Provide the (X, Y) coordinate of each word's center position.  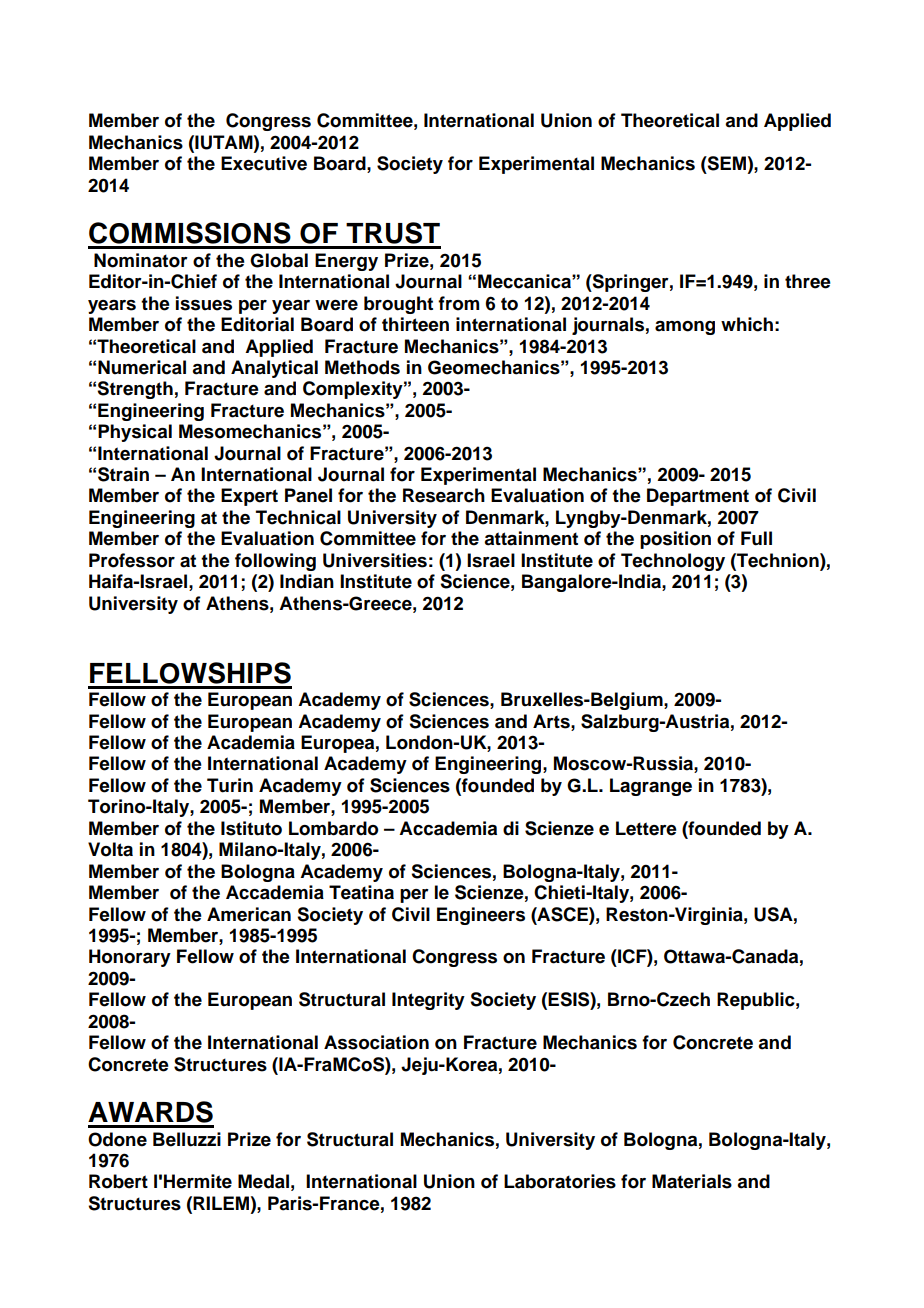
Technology (673, 562)
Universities (375, 560)
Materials (692, 1181)
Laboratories (560, 1181)
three (808, 281)
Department (698, 497)
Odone (117, 1139)
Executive (264, 163)
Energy (346, 262)
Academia (251, 742)
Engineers (481, 916)
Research (444, 495)
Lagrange (651, 787)
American (249, 914)
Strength (135, 390)
